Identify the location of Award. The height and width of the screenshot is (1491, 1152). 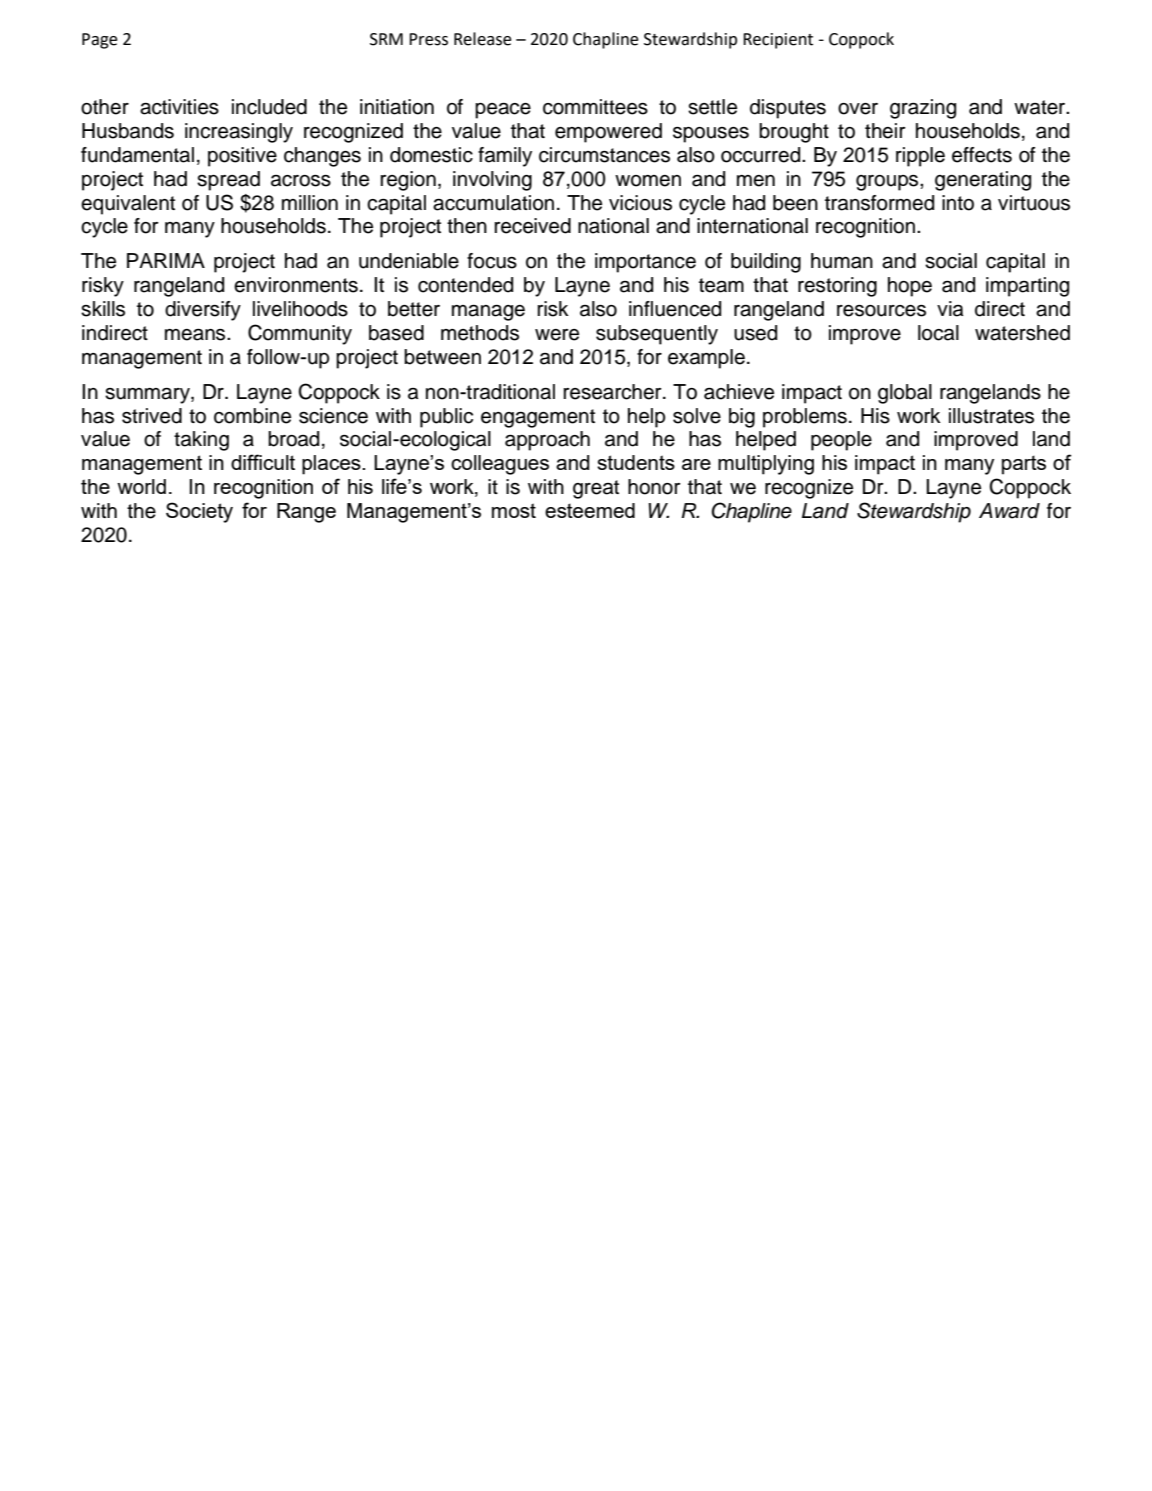
(1009, 511).
